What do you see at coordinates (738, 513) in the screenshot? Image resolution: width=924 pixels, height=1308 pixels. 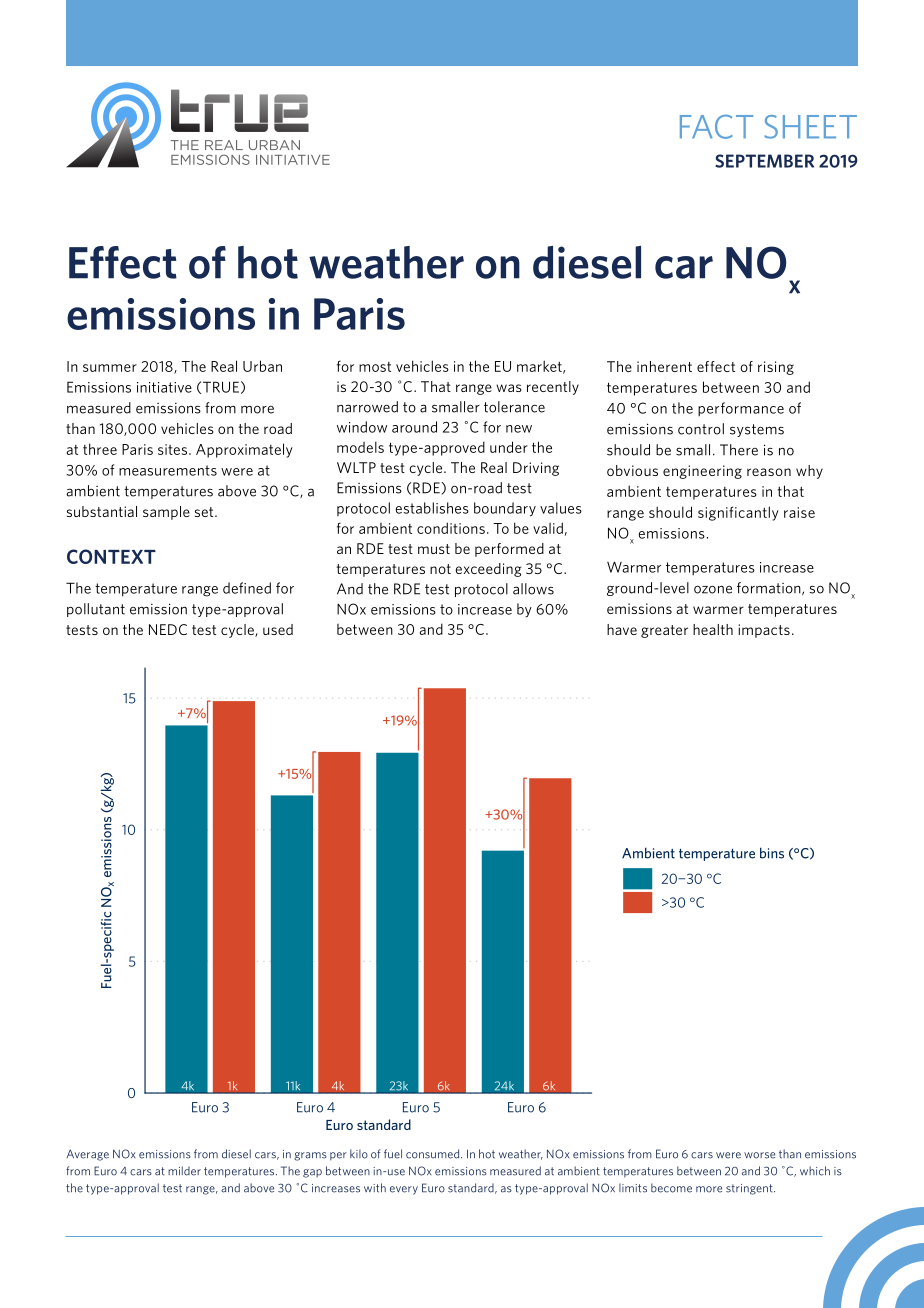 I see `significantly` at bounding box center [738, 513].
